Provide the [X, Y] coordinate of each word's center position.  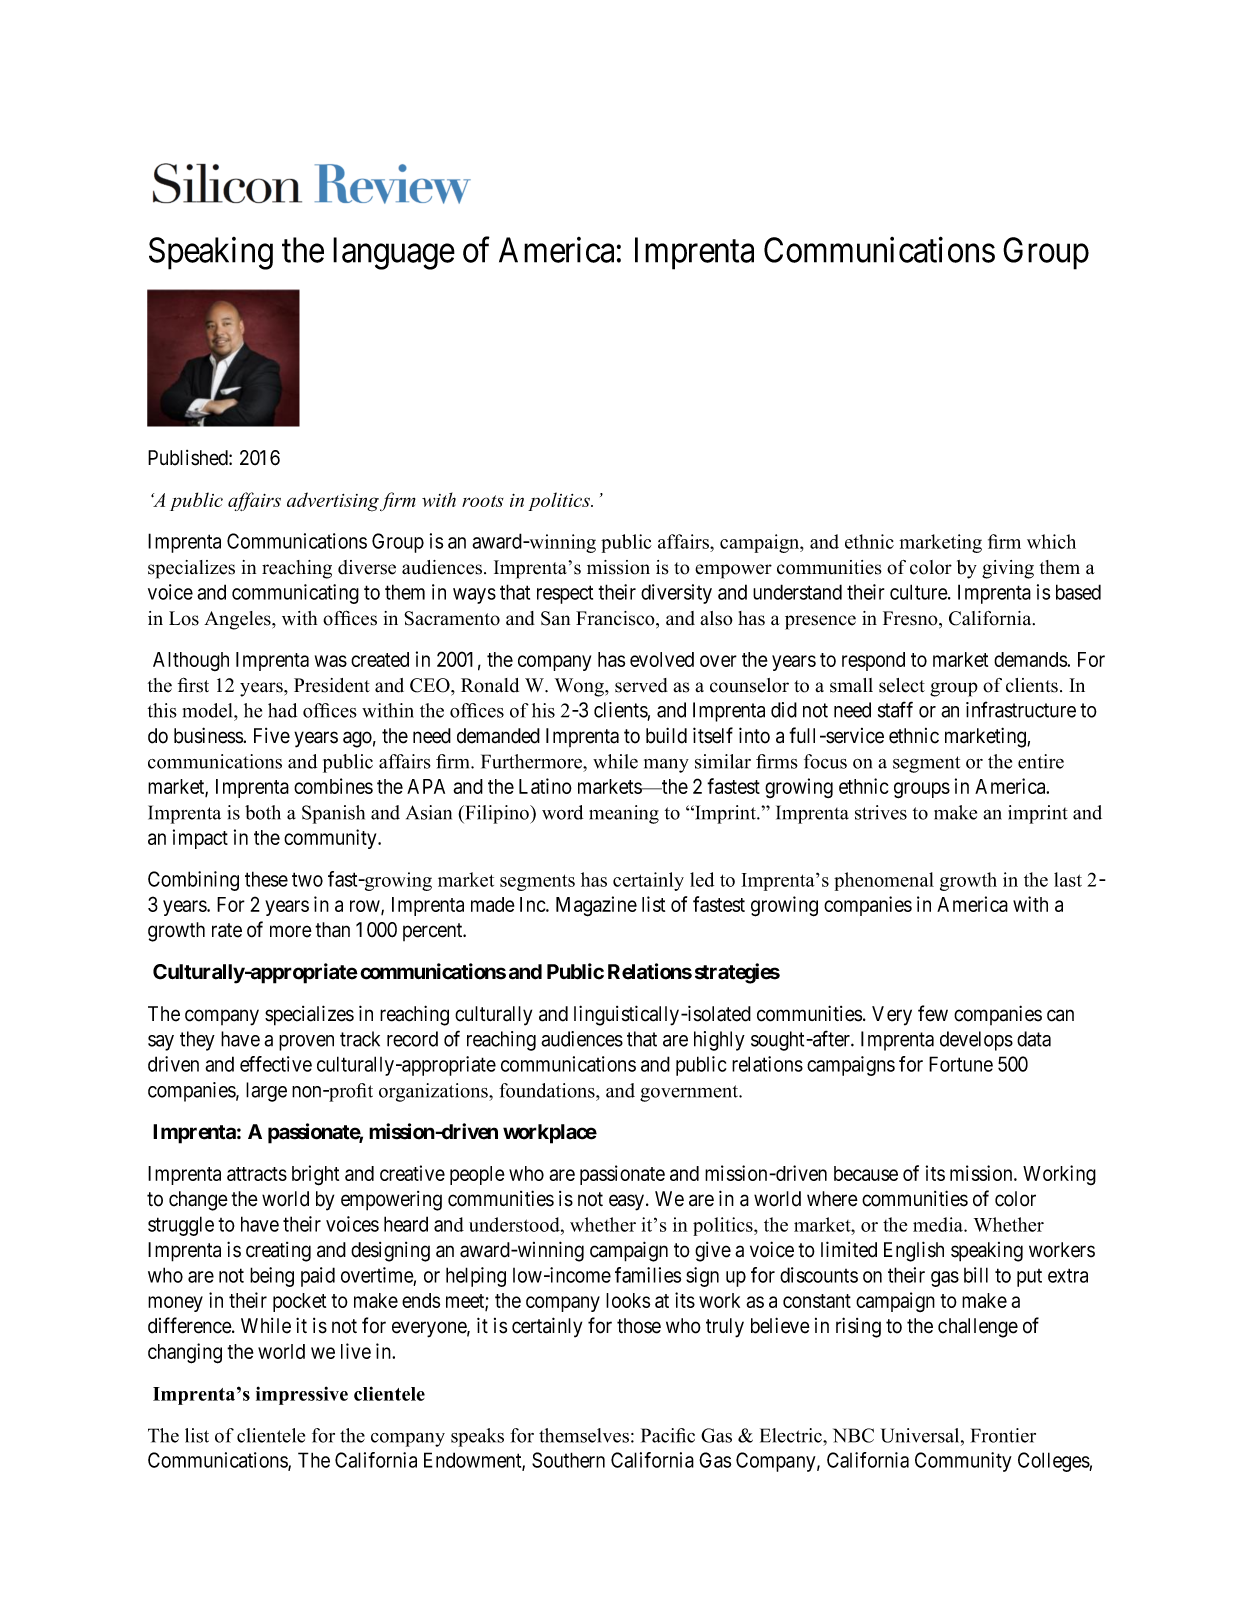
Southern [568, 1460]
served [641, 685]
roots [483, 501]
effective [276, 1064]
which [1051, 541]
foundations [548, 1090]
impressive [302, 1395]
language [394, 253]
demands [1031, 659]
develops [976, 1041]
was [331, 661]
